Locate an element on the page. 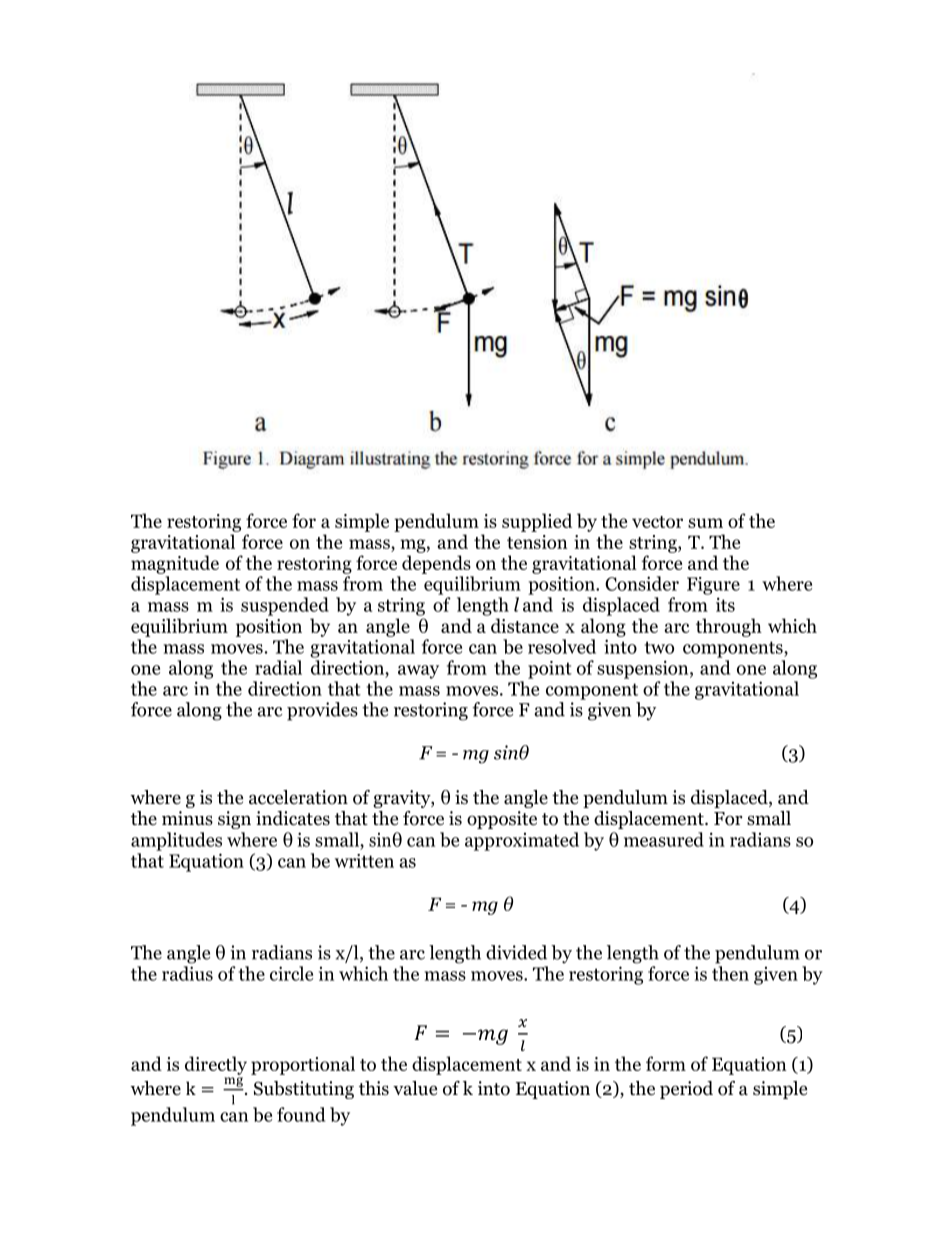  measured is located at coordinates (664, 839).
